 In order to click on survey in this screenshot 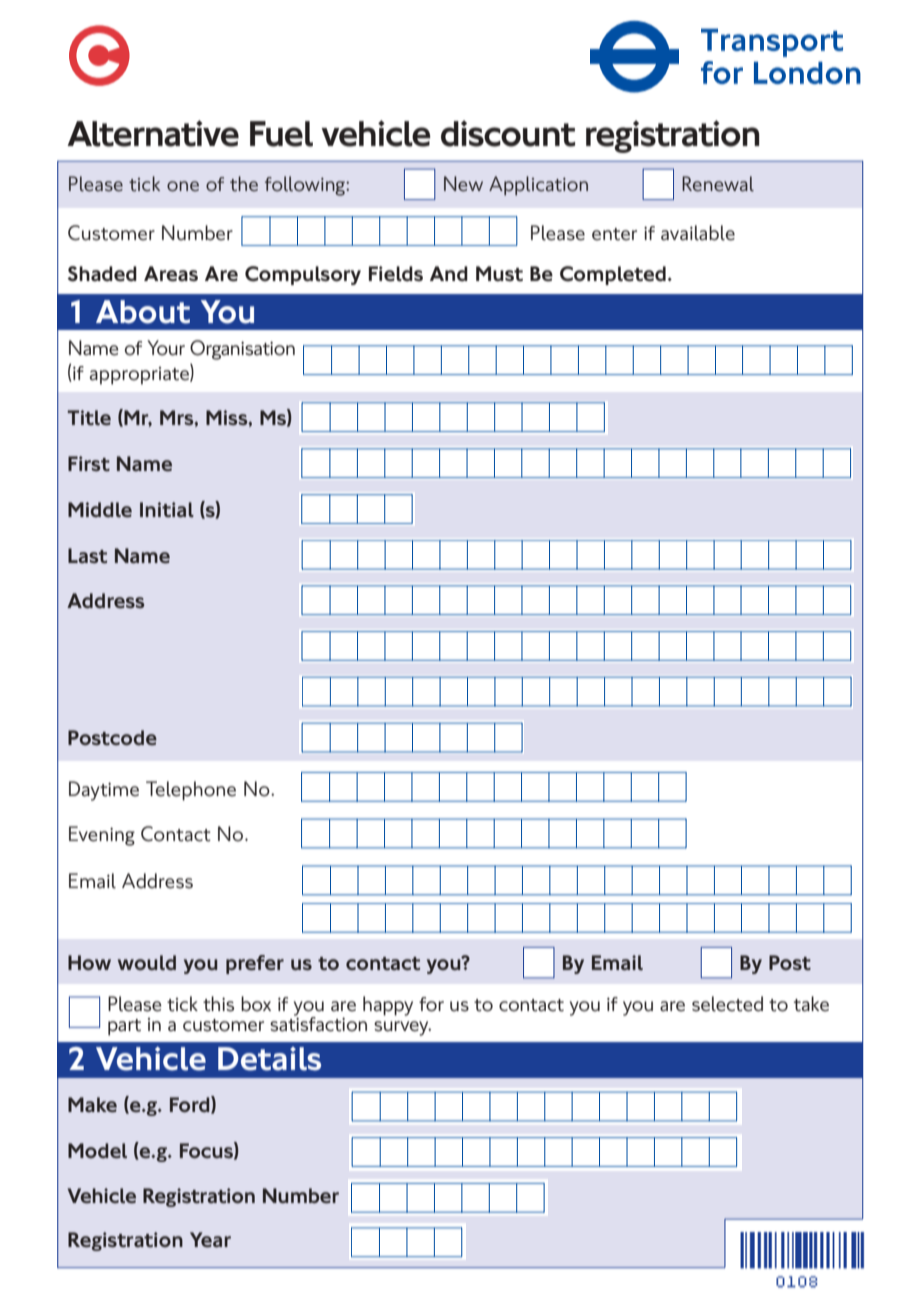, I will do `click(402, 1028)`.
